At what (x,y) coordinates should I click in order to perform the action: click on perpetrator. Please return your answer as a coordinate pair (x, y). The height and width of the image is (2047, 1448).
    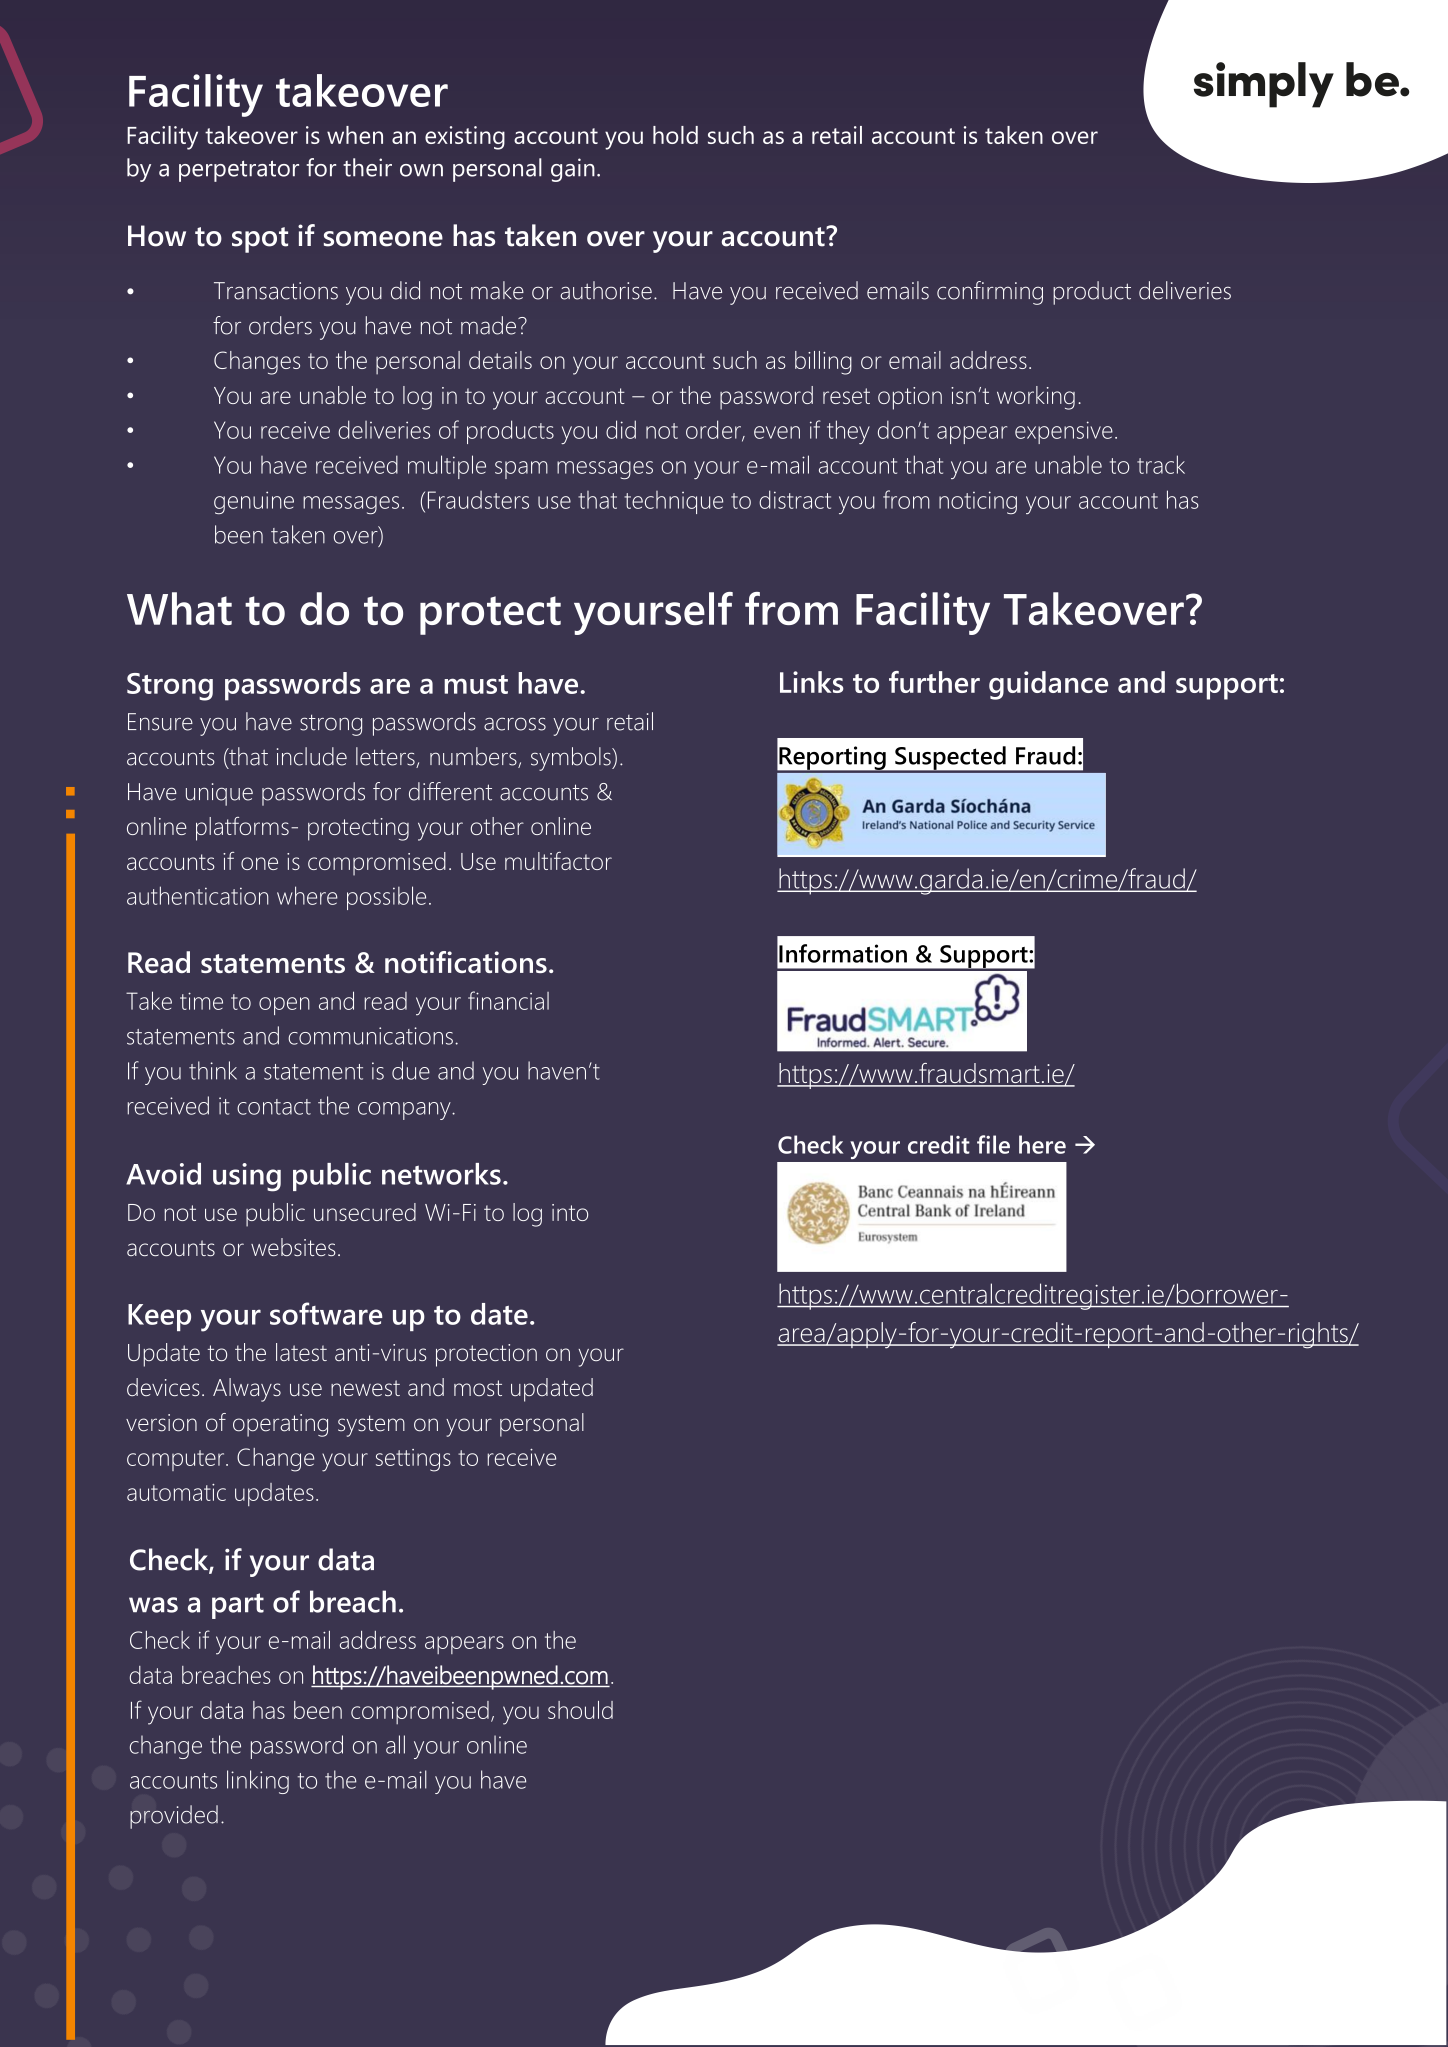
    Looking at the image, I should click on (239, 171).
